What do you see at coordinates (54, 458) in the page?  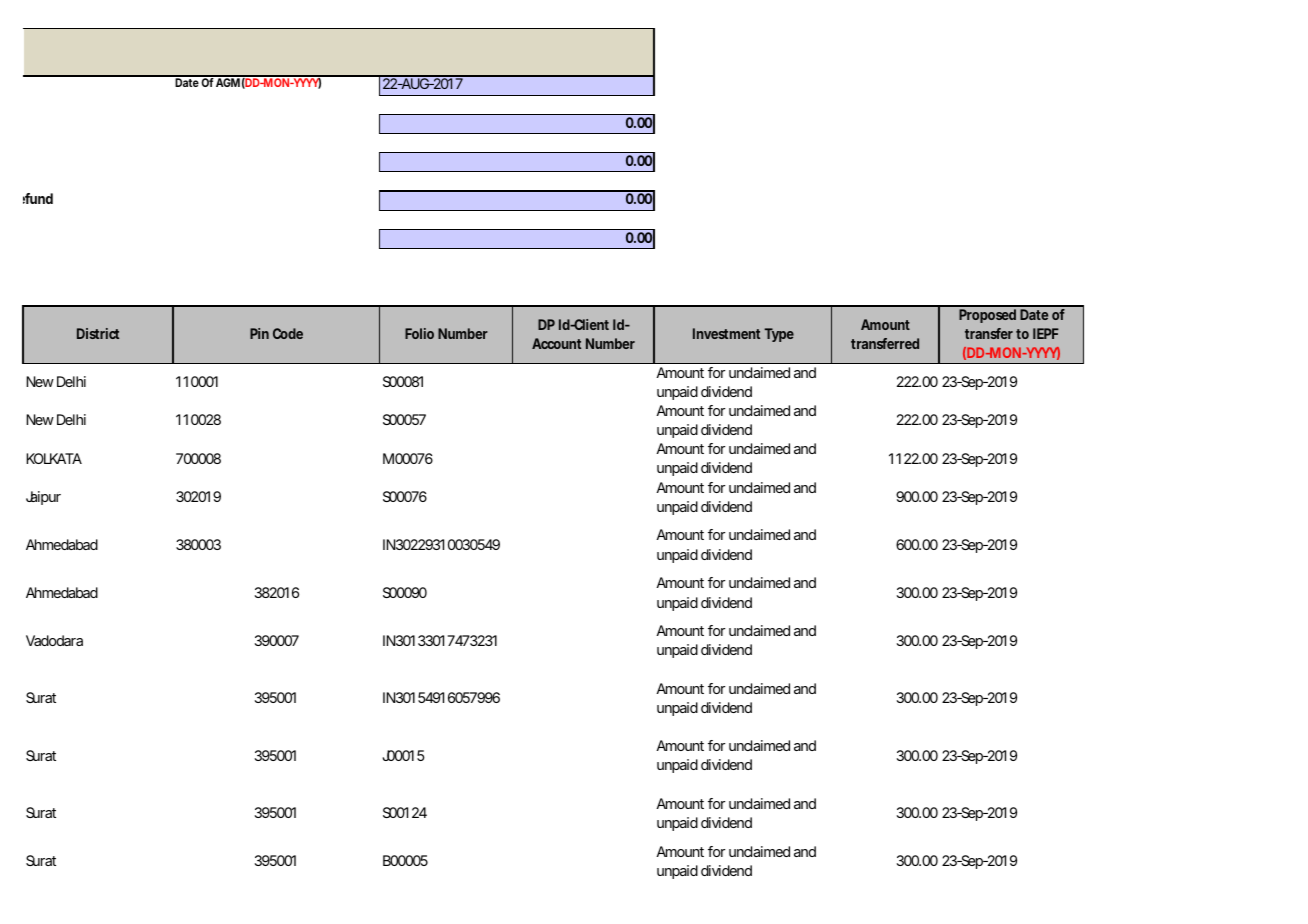 I see `KOLKATA` at bounding box center [54, 458].
